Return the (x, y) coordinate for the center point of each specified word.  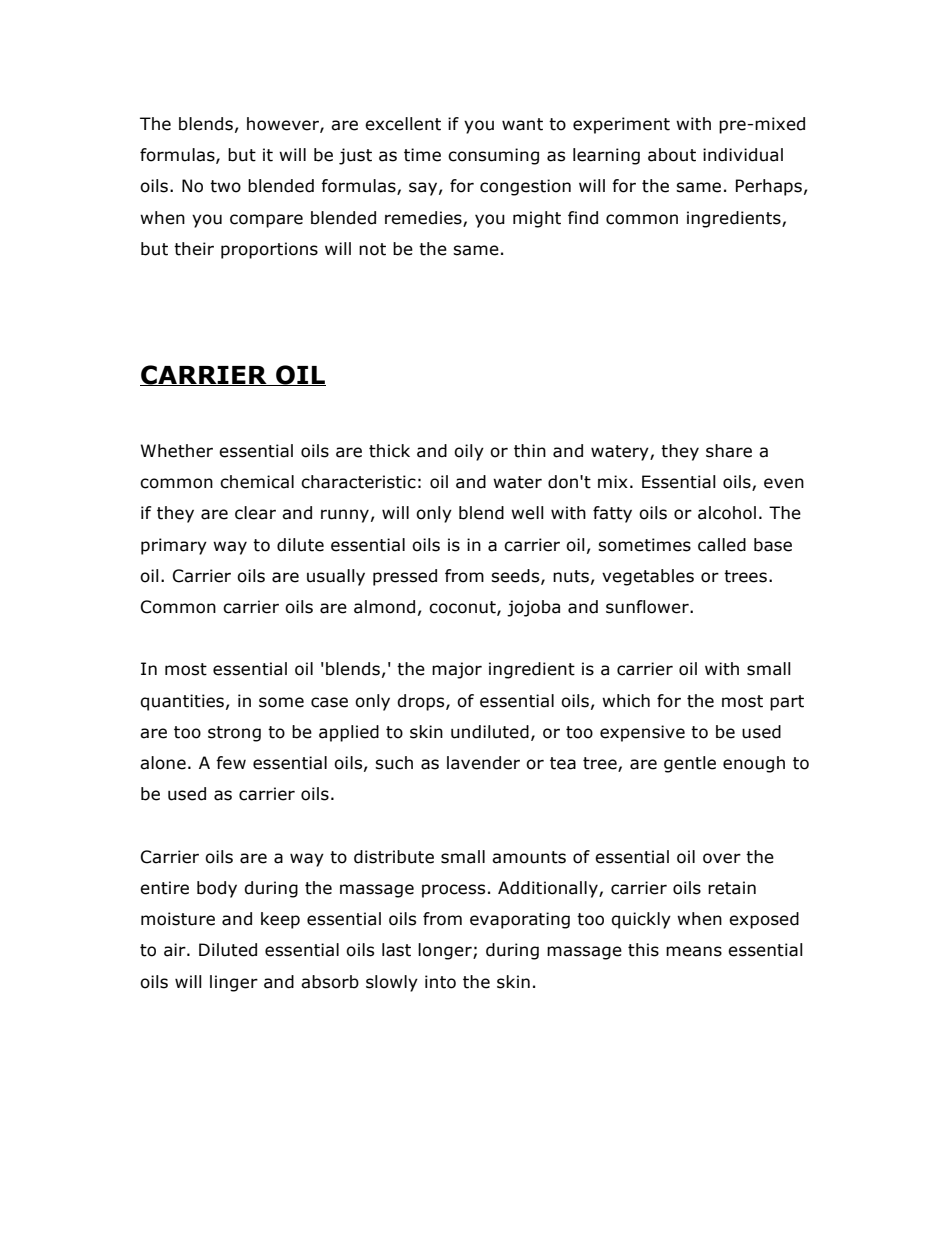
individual (743, 155)
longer (446, 951)
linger (234, 983)
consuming (493, 156)
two (225, 186)
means (694, 951)
